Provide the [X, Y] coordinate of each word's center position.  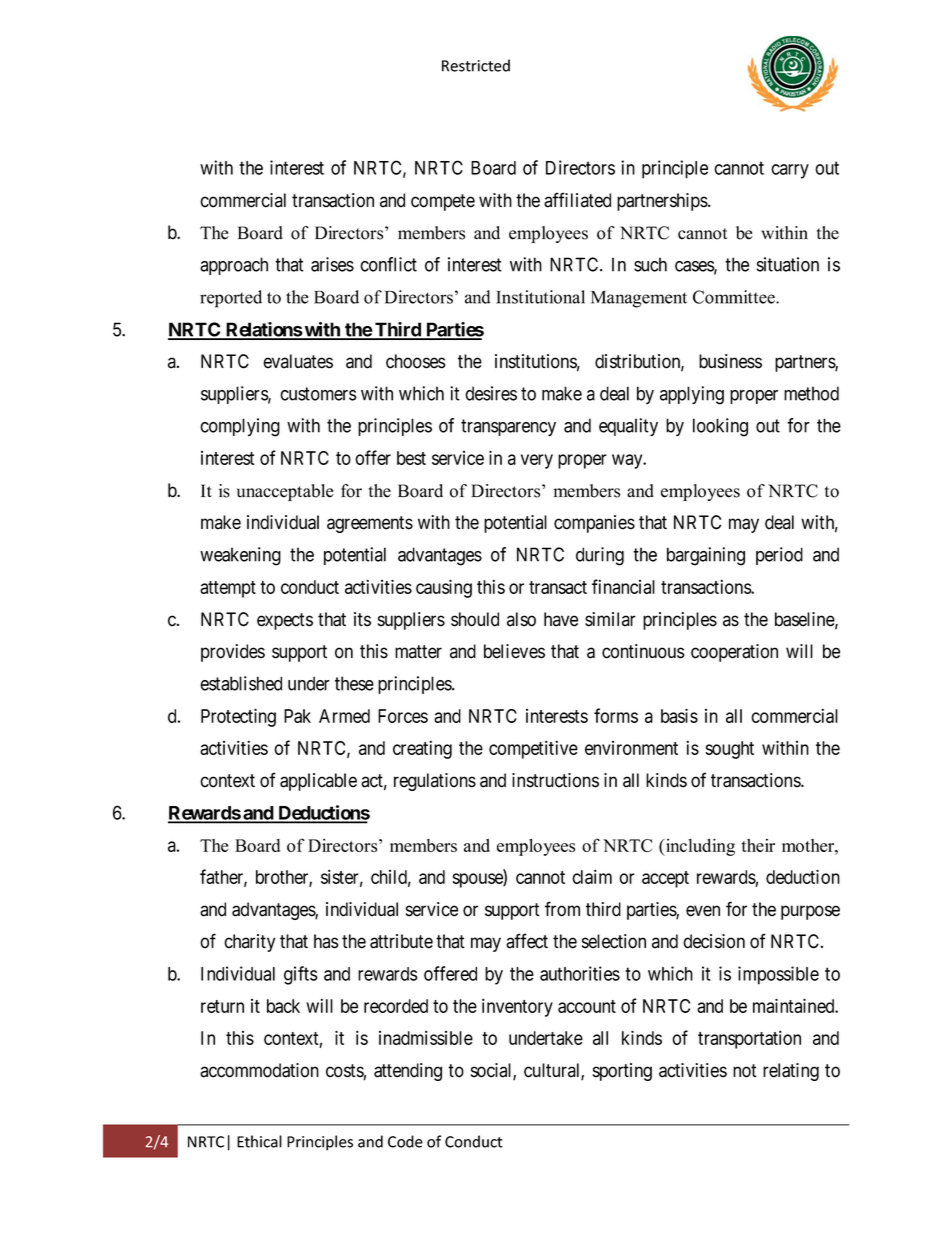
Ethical [259, 1141]
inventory [517, 1007]
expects [285, 621]
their [758, 845]
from [562, 909]
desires [491, 393]
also [521, 619]
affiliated [577, 200]
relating [791, 1072]
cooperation [734, 653]
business [730, 361]
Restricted [476, 65]
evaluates [298, 361]
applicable [318, 782]
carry [790, 171]
